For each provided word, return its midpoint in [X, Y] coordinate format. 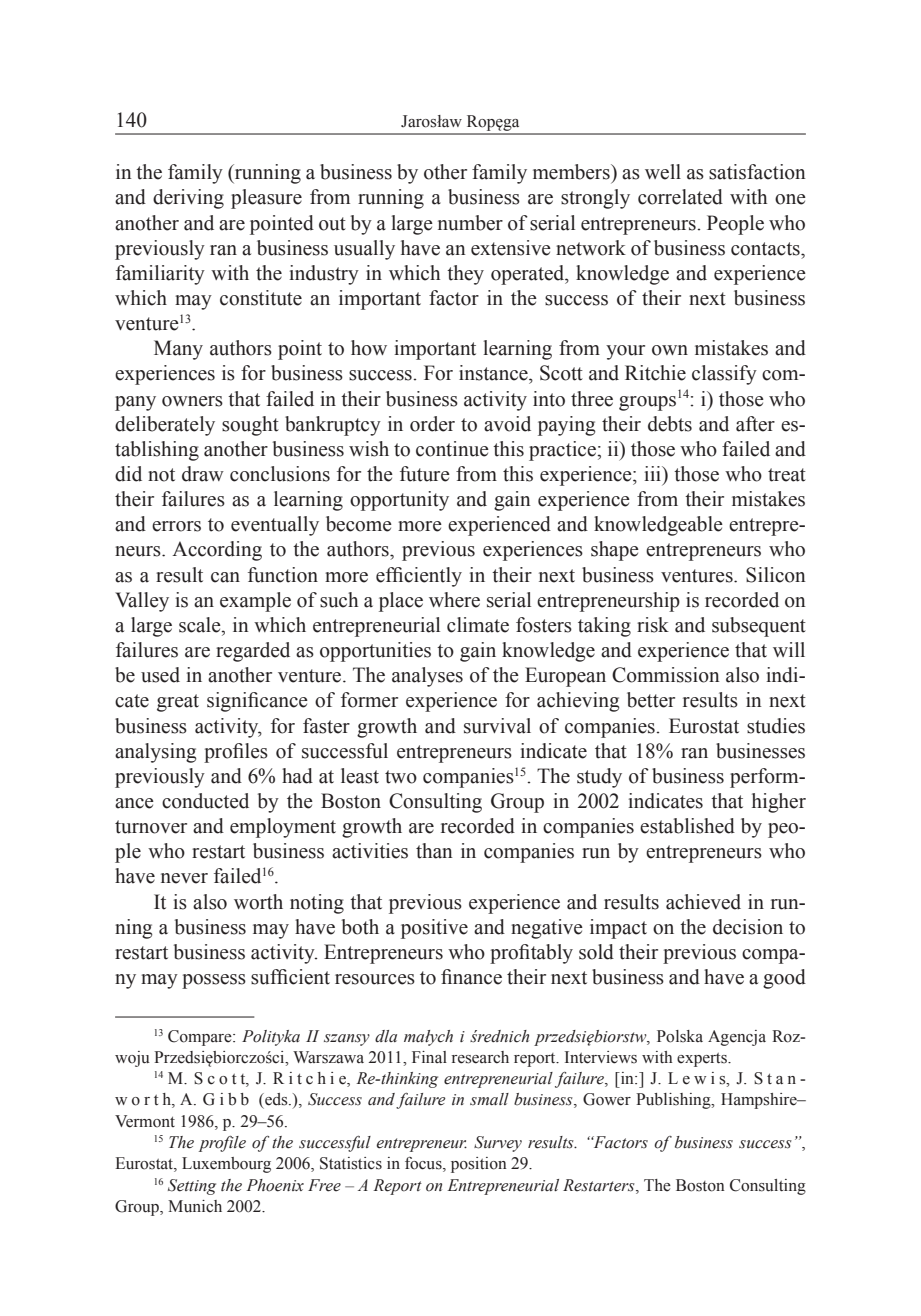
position [479, 1165]
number [470, 223]
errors [176, 526]
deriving [188, 199]
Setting [192, 1187]
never [184, 878]
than [434, 851]
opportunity [399, 501]
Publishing [674, 1101]
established [687, 826]
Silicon [776, 575]
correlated [680, 197]
